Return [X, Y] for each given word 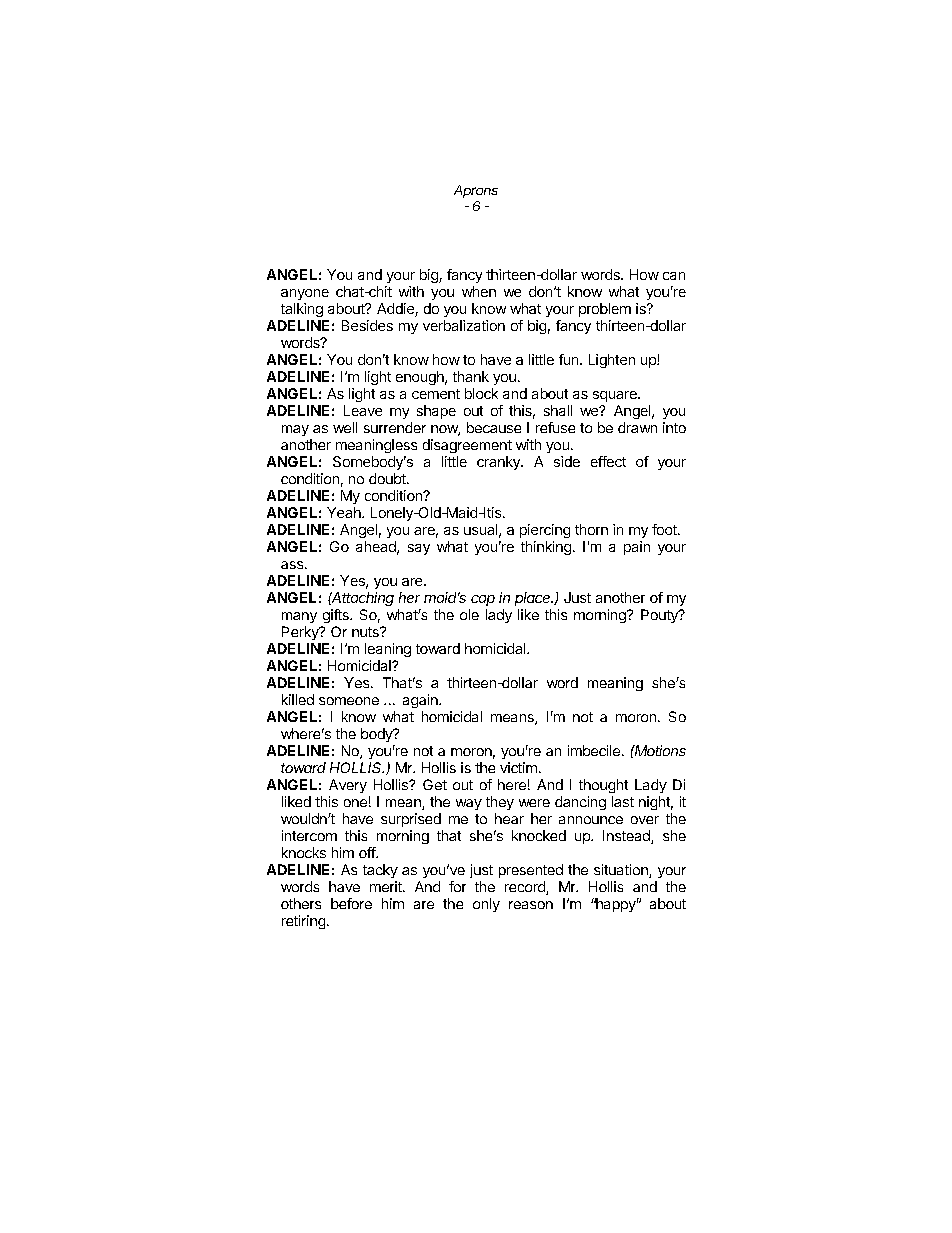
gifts [337, 616]
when [479, 291]
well [345, 427]
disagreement [467, 446]
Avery [348, 786]
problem [605, 310]
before [351, 903]
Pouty [660, 616]
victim [518, 767]
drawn [637, 427]
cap [483, 600]
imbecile [594, 750]
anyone [305, 294]
